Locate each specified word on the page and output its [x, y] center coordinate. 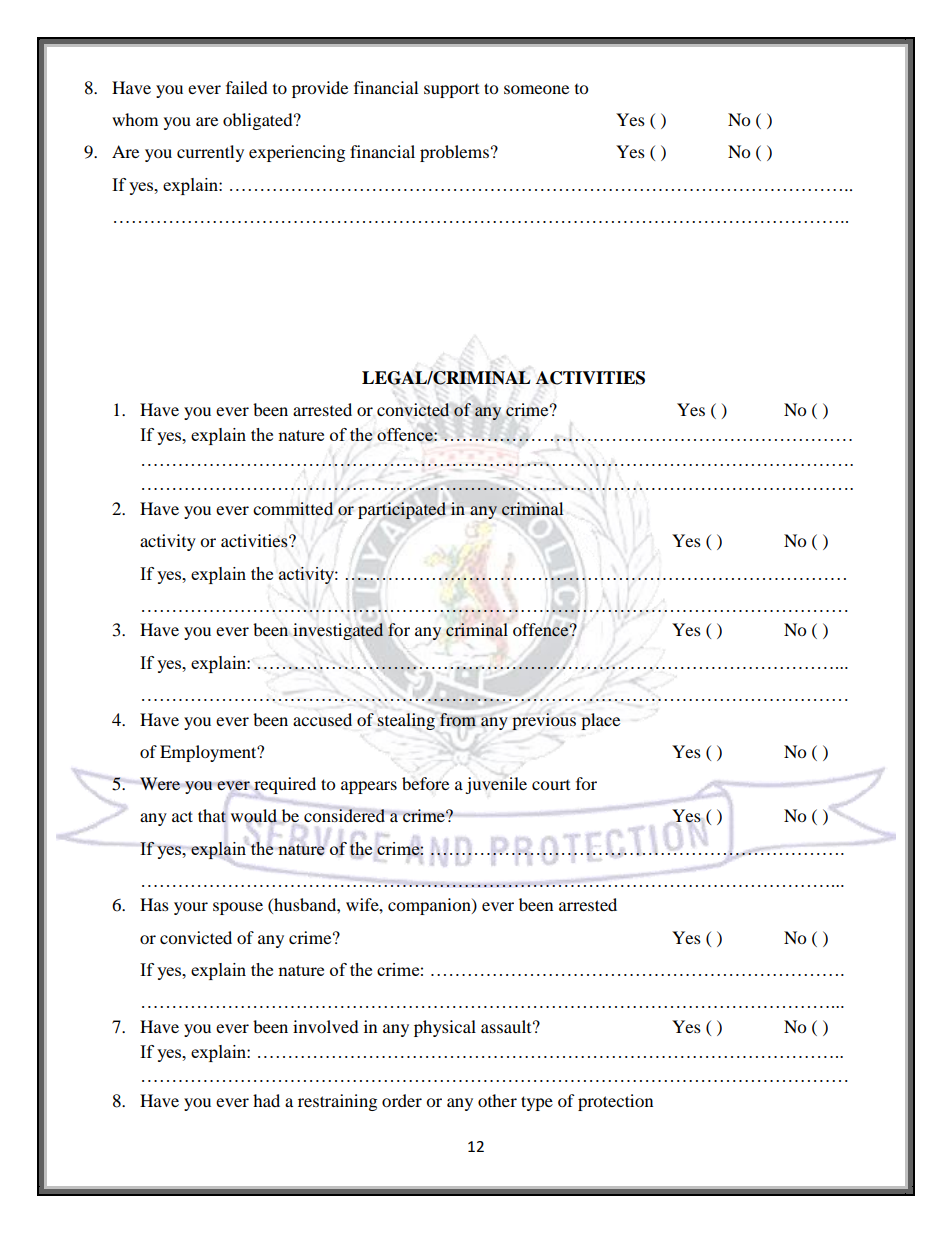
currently [210, 153]
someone [536, 89]
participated [402, 510]
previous [544, 721]
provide [320, 89]
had [266, 1100]
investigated [338, 631]
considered [344, 815]
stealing [406, 721]
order [402, 1100]
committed [293, 508]
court [551, 785]
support [451, 91]
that [212, 815]
